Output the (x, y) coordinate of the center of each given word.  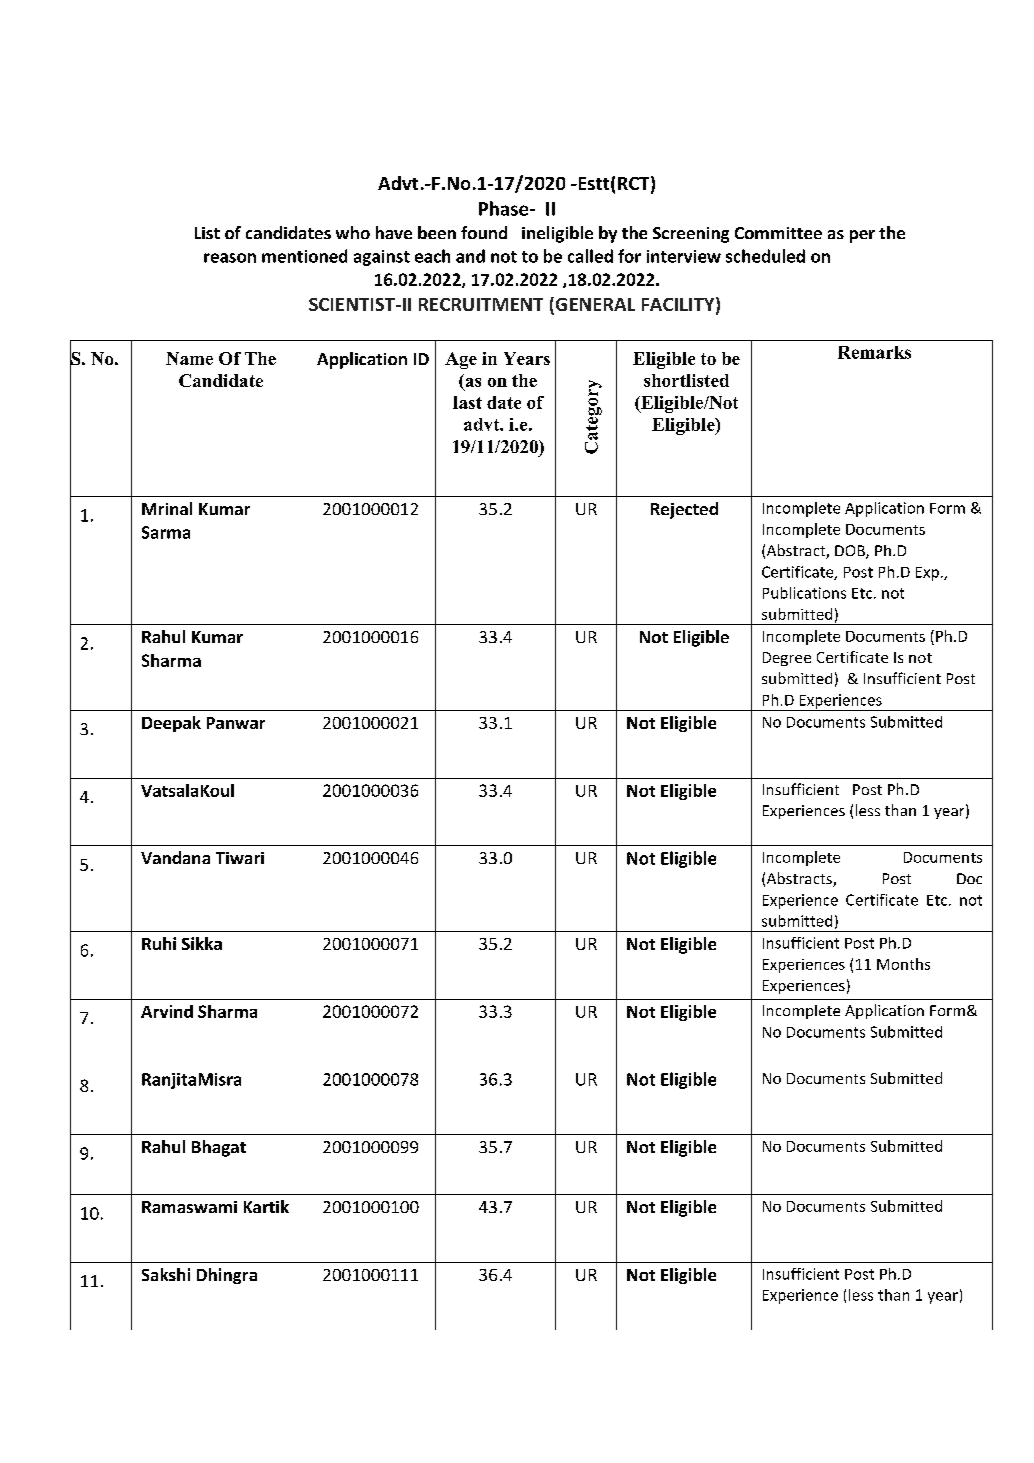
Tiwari (240, 858)
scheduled (765, 256)
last (467, 402)
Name (189, 358)
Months (903, 964)
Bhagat (219, 1148)
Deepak (171, 724)
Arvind (167, 1011)
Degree (787, 659)
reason (230, 258)
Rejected (684, 510)
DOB (851, 552)
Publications (804, 593)
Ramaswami (189, 1207)
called (590, 256)
